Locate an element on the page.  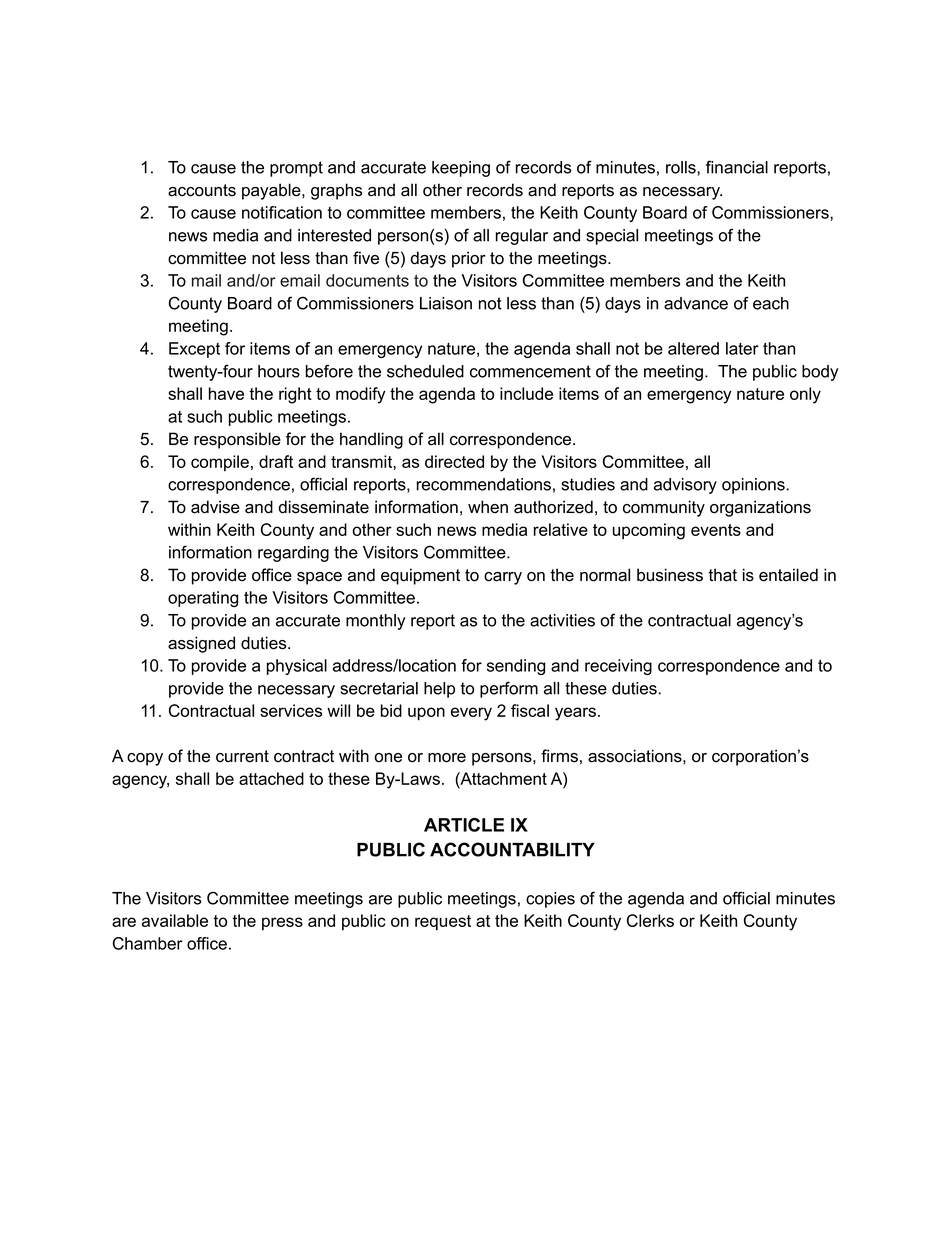
accounts is located at coordinates (202, 190).
